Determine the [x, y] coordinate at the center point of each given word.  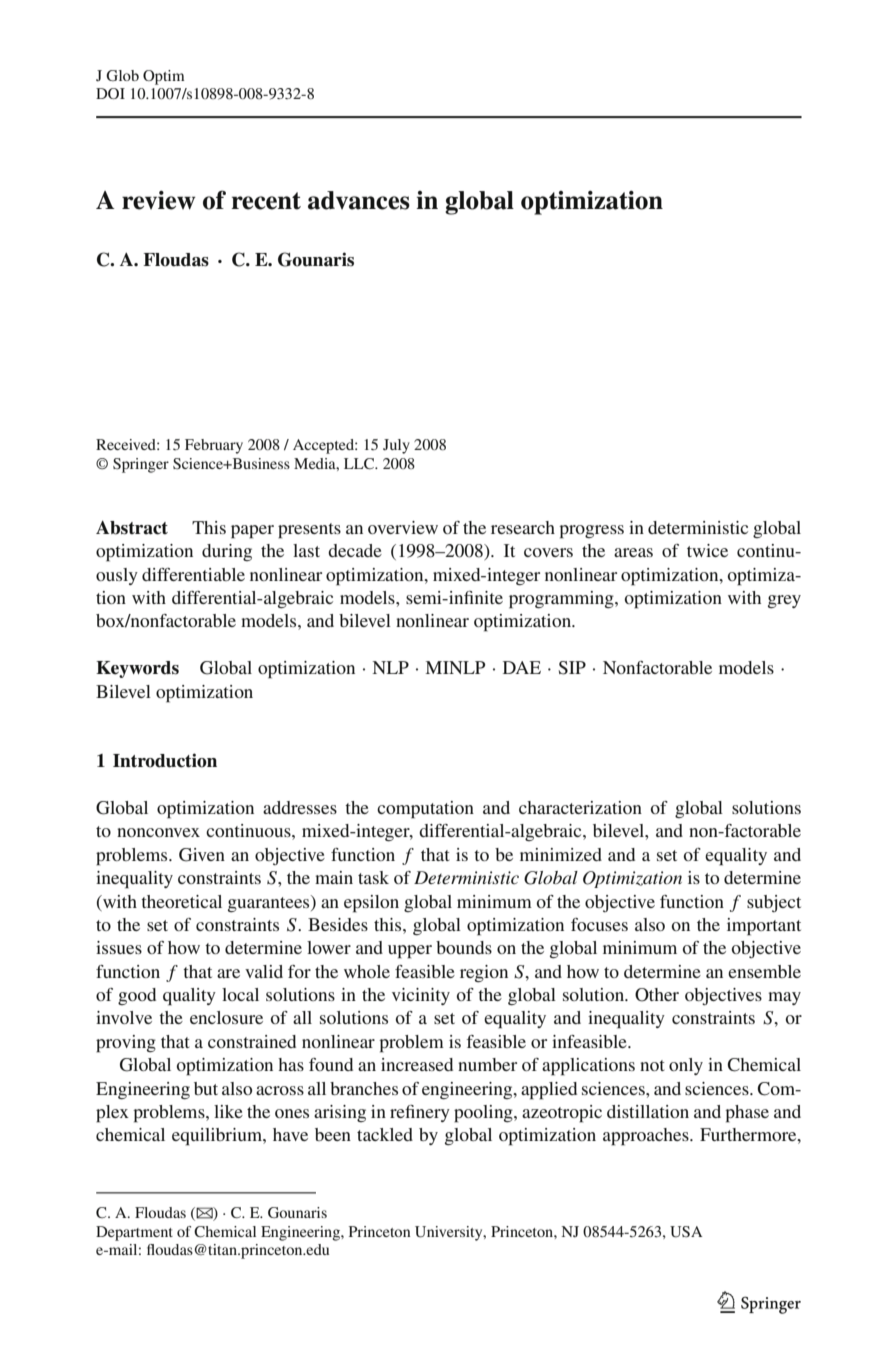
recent [266, 201]
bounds [464, 947]
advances [359, 200]
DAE [522, 667]
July [396, 446]
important [764, 927]
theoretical [181, 901]
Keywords [137, 669]
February [214, 446]
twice [707, 550]
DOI [110, 93]
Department [134, 1233]
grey [784, 601]
